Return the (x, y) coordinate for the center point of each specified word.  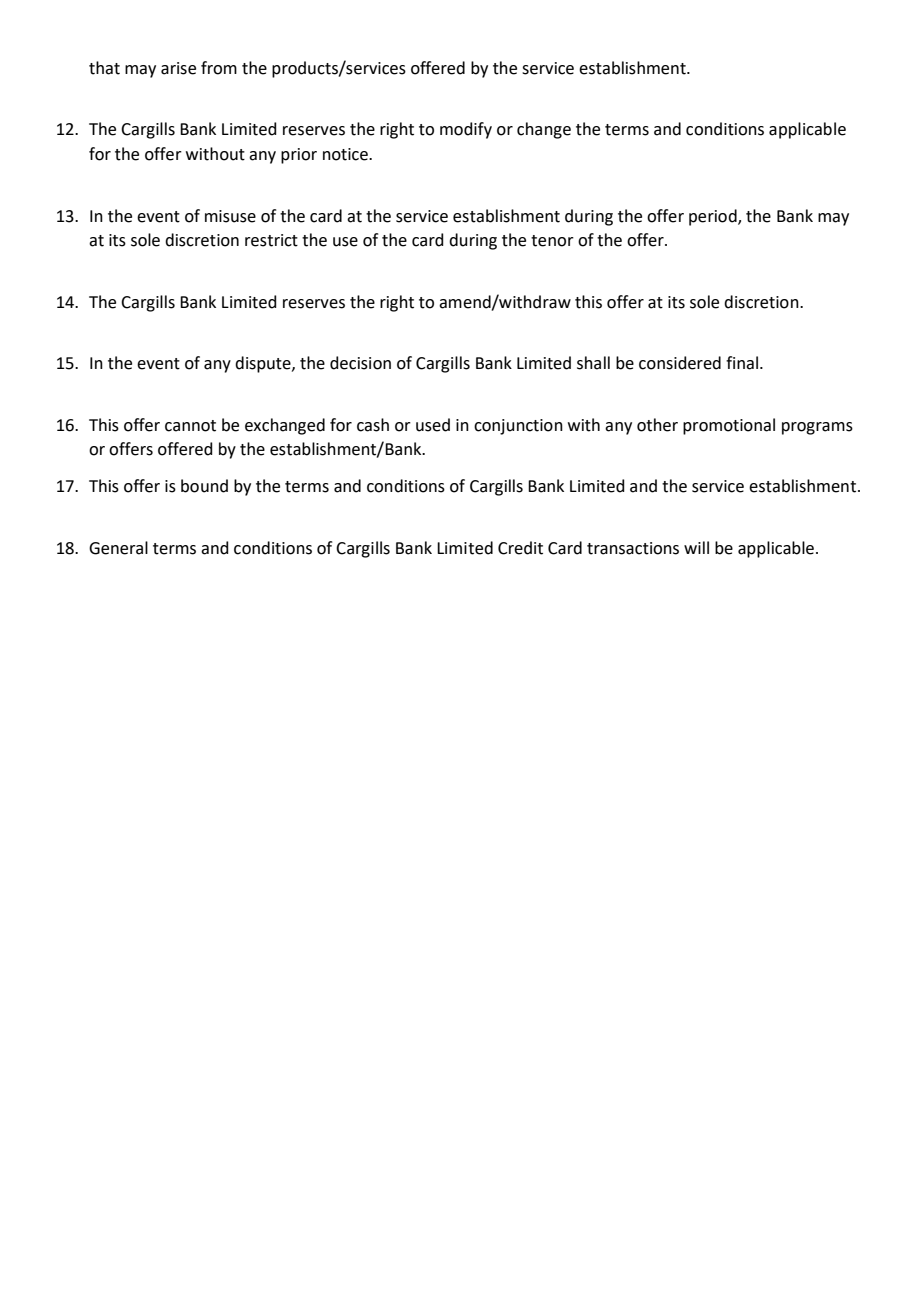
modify (466, 130)
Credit (520, 548)
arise (178, 68)
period (714, 217)
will (696, 547)
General (118, 548)
